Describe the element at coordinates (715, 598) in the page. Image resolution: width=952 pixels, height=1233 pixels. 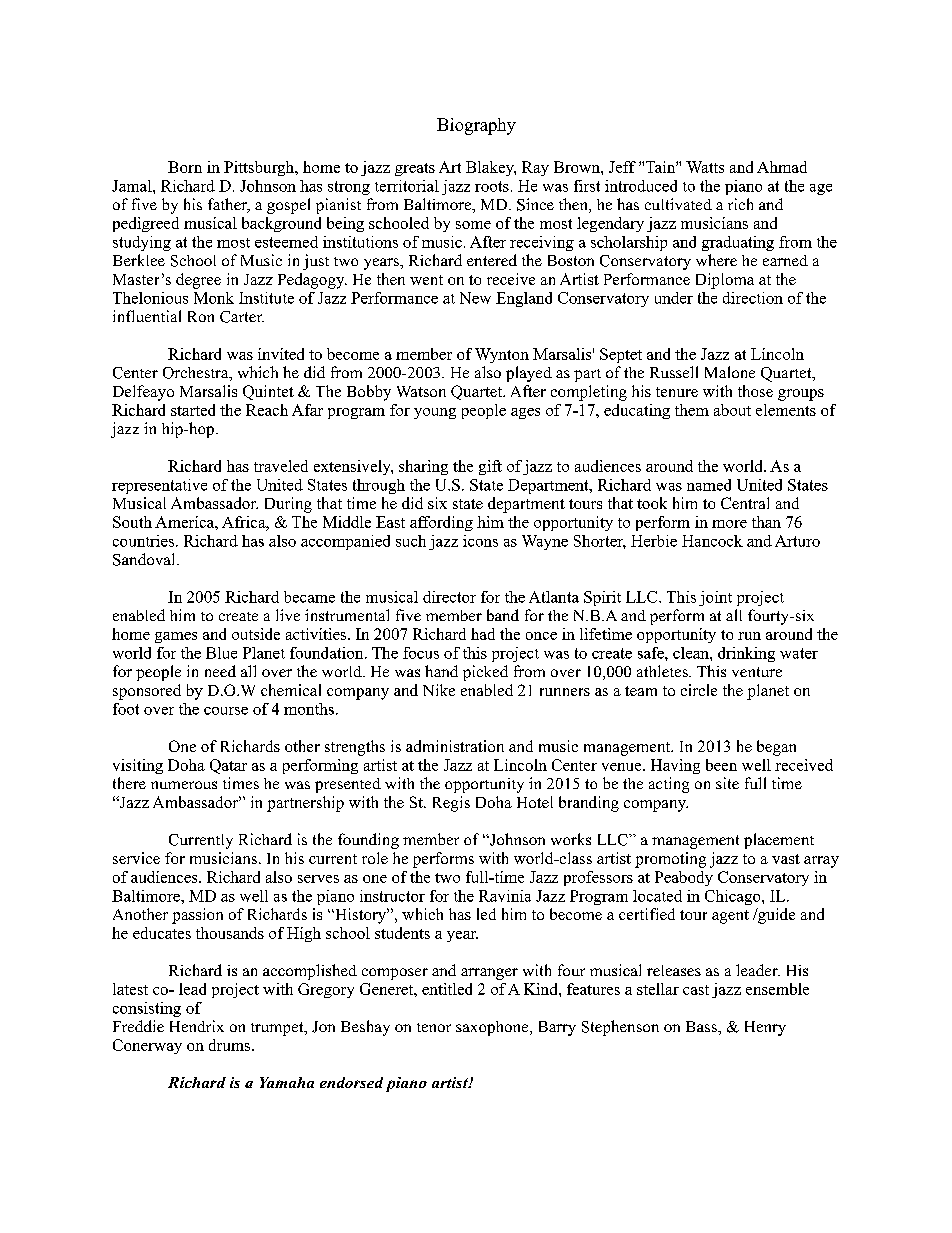
I see `joint` at that location.
